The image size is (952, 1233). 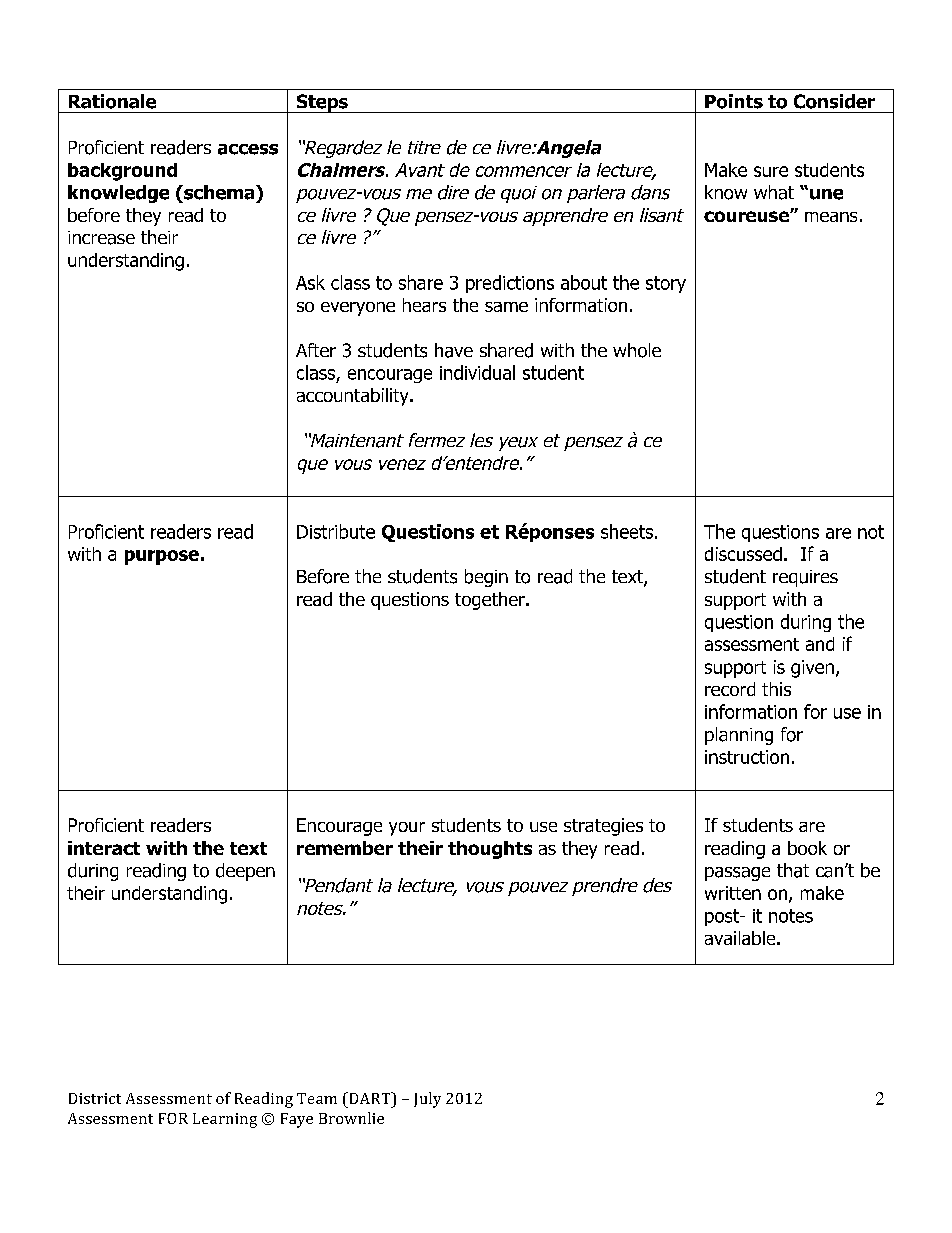 What do you see at coordinates (477, 372) in the image?
I see `individual` at bounding box center [477, 372].
